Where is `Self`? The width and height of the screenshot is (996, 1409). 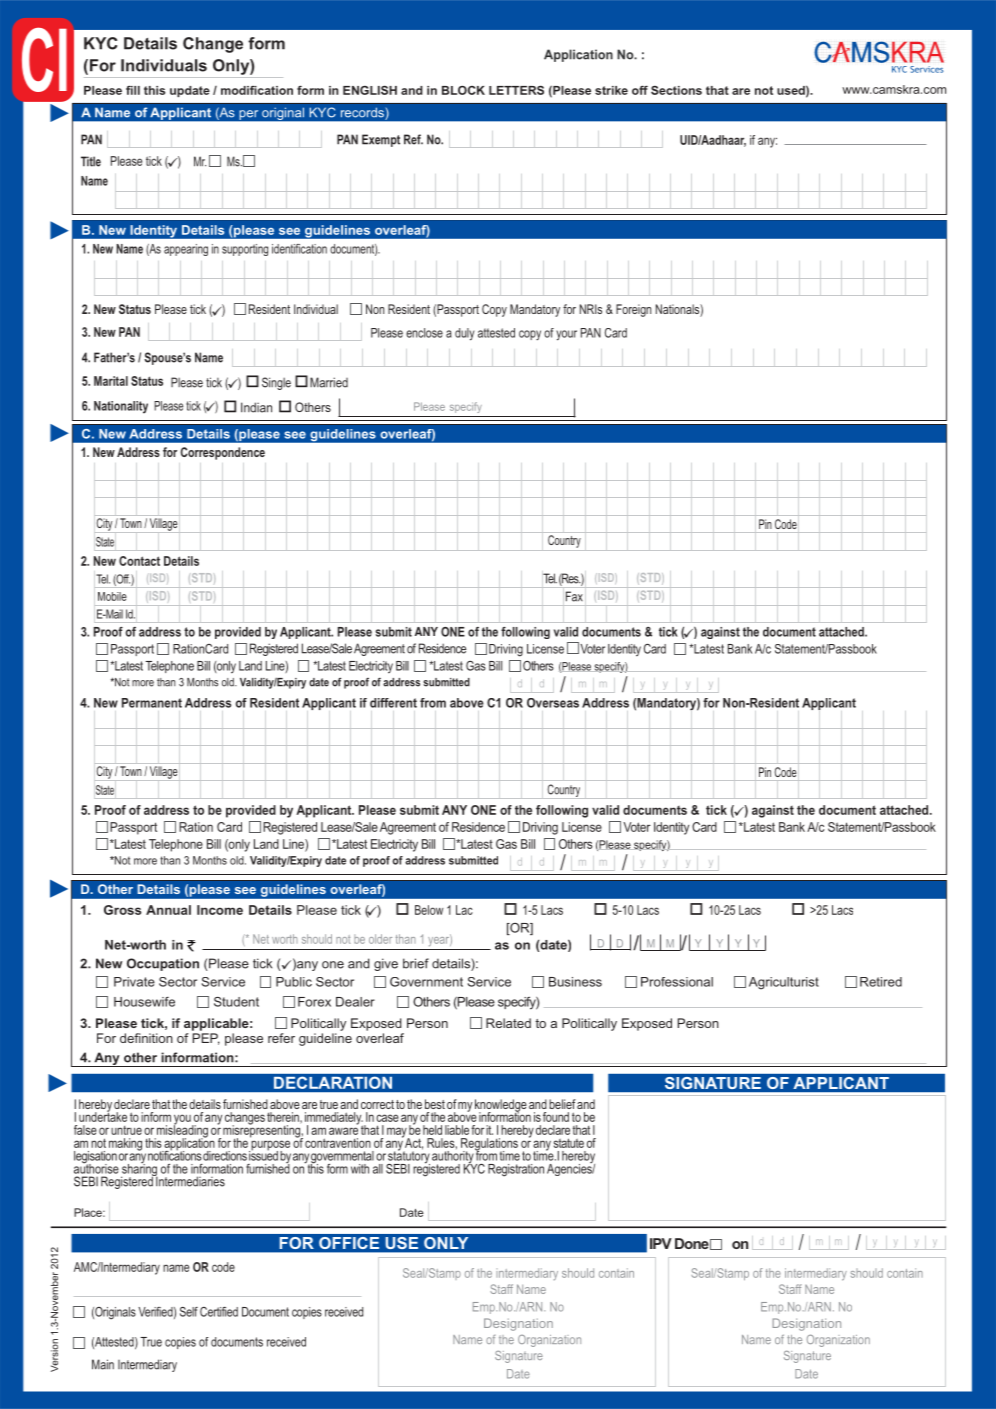
Self is located at coordinates (189, 1312).
